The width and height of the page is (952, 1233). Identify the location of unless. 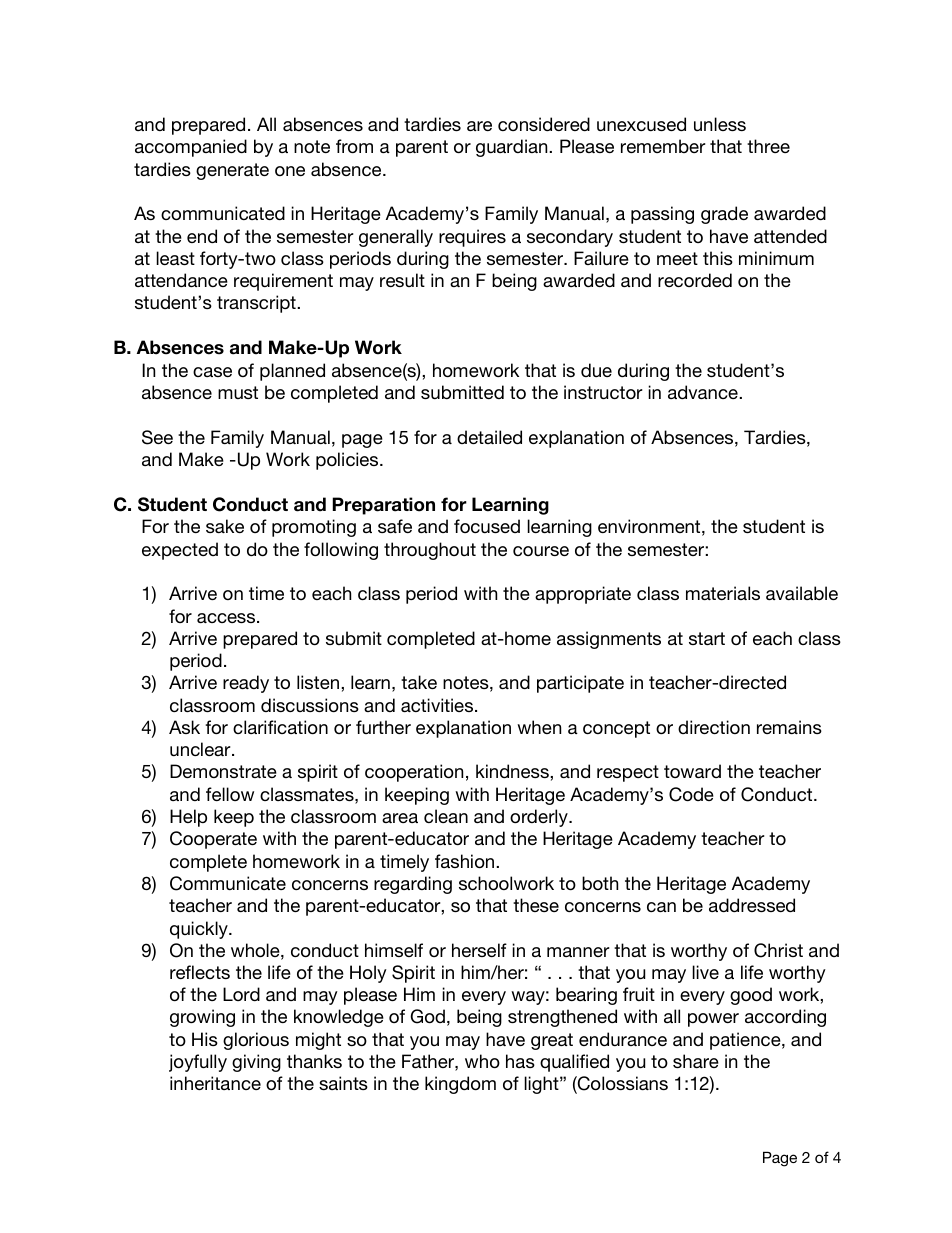
(720, 124).
